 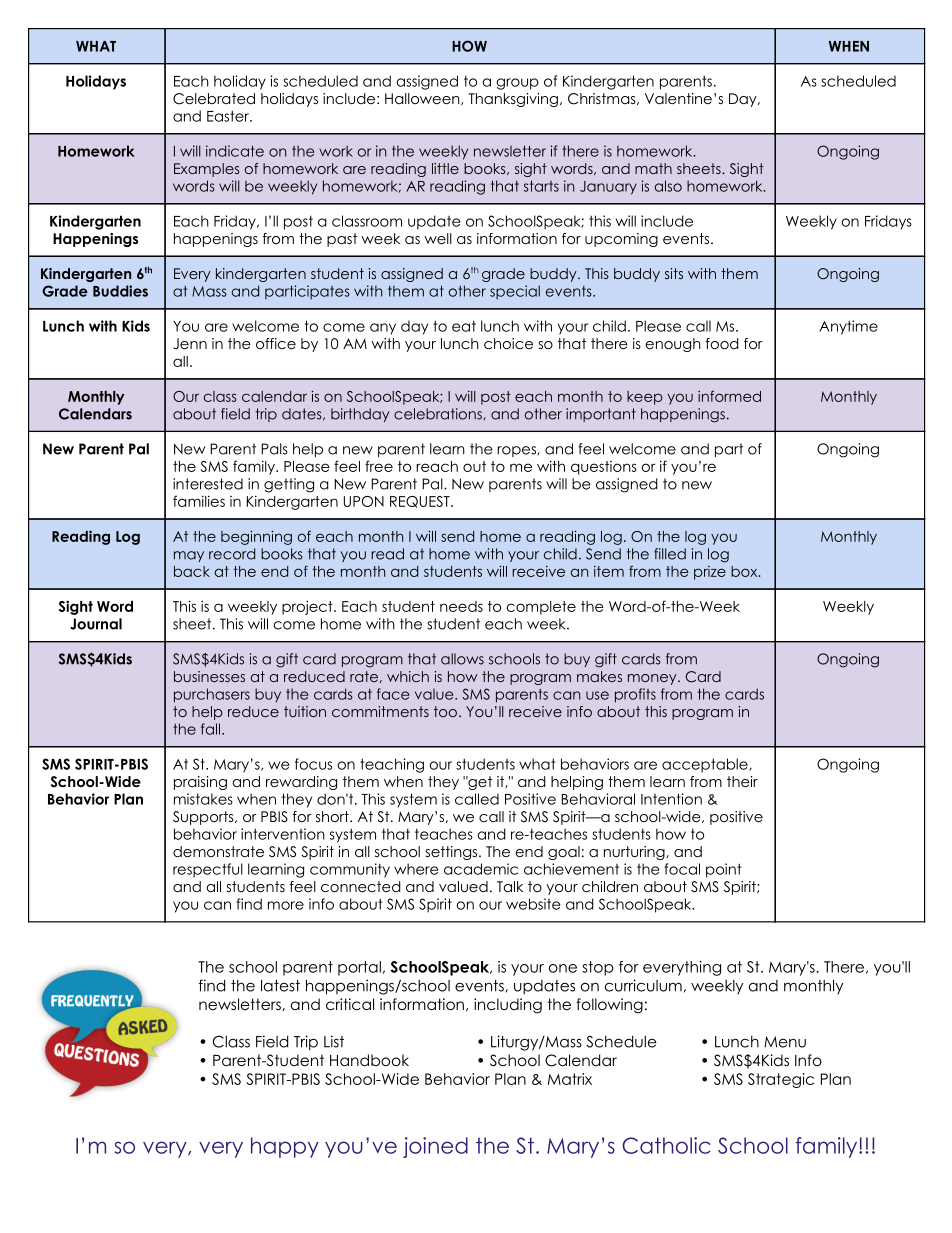 I want to click on happy, so click(x=285, y=1147).
